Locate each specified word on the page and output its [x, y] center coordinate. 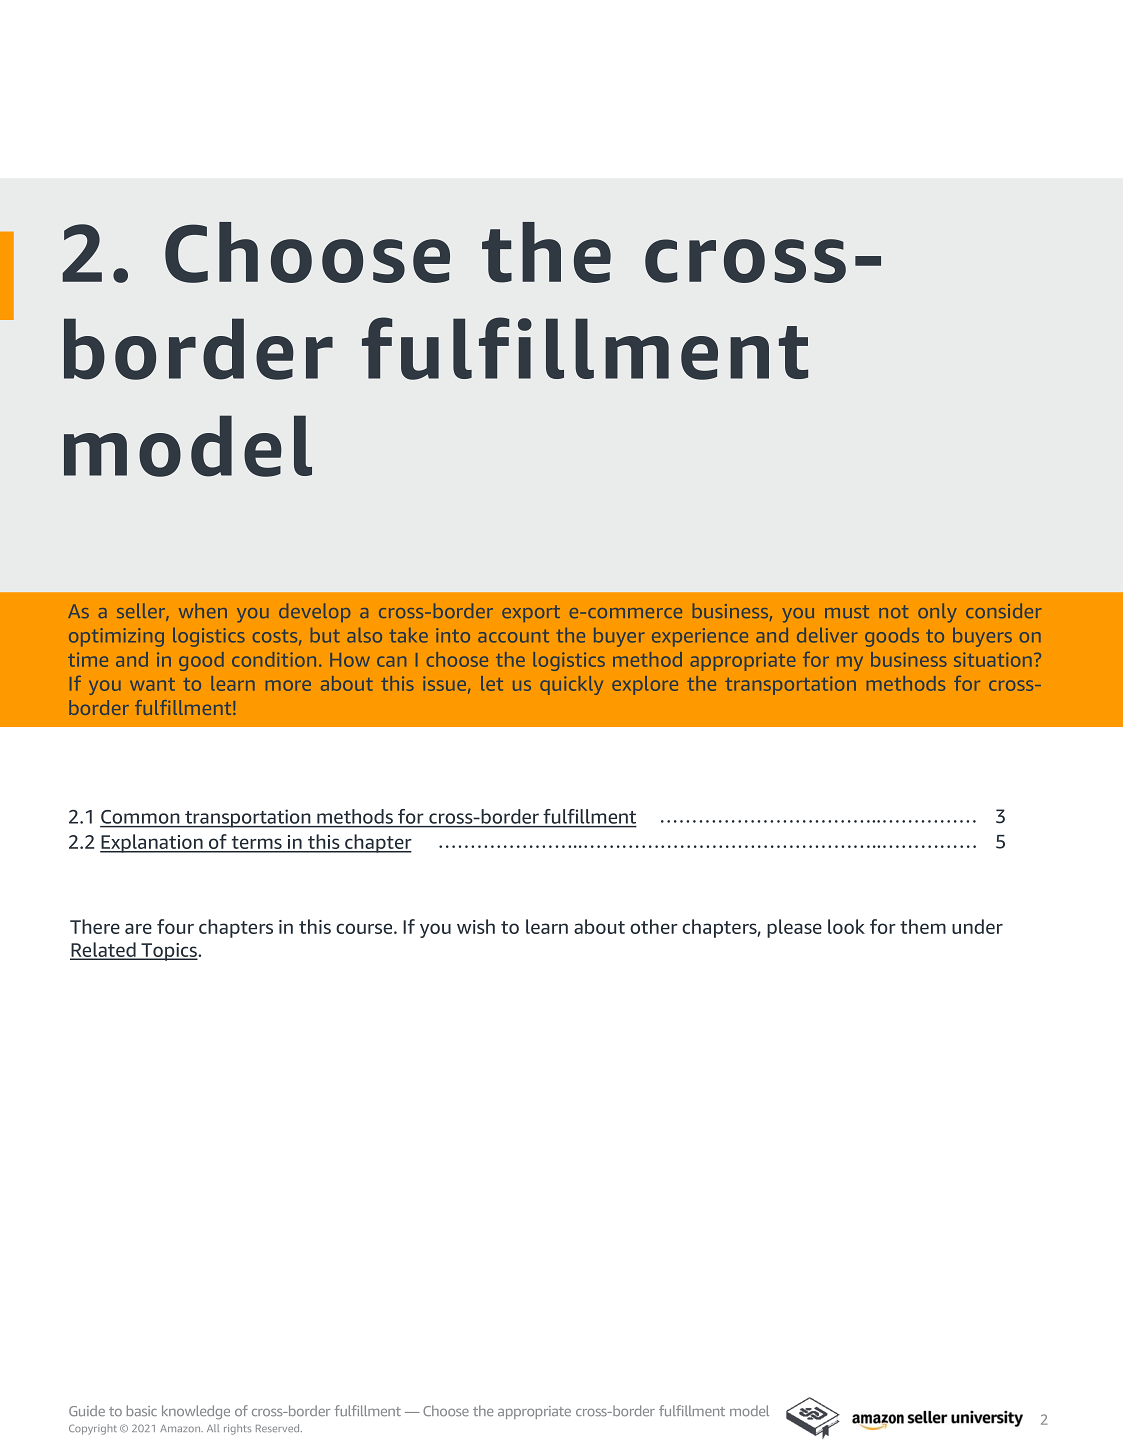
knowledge [196, 1412]
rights [237, 1429]
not [893, 611]
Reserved [279, 1428]
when [203, 610]
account [513, 636]
